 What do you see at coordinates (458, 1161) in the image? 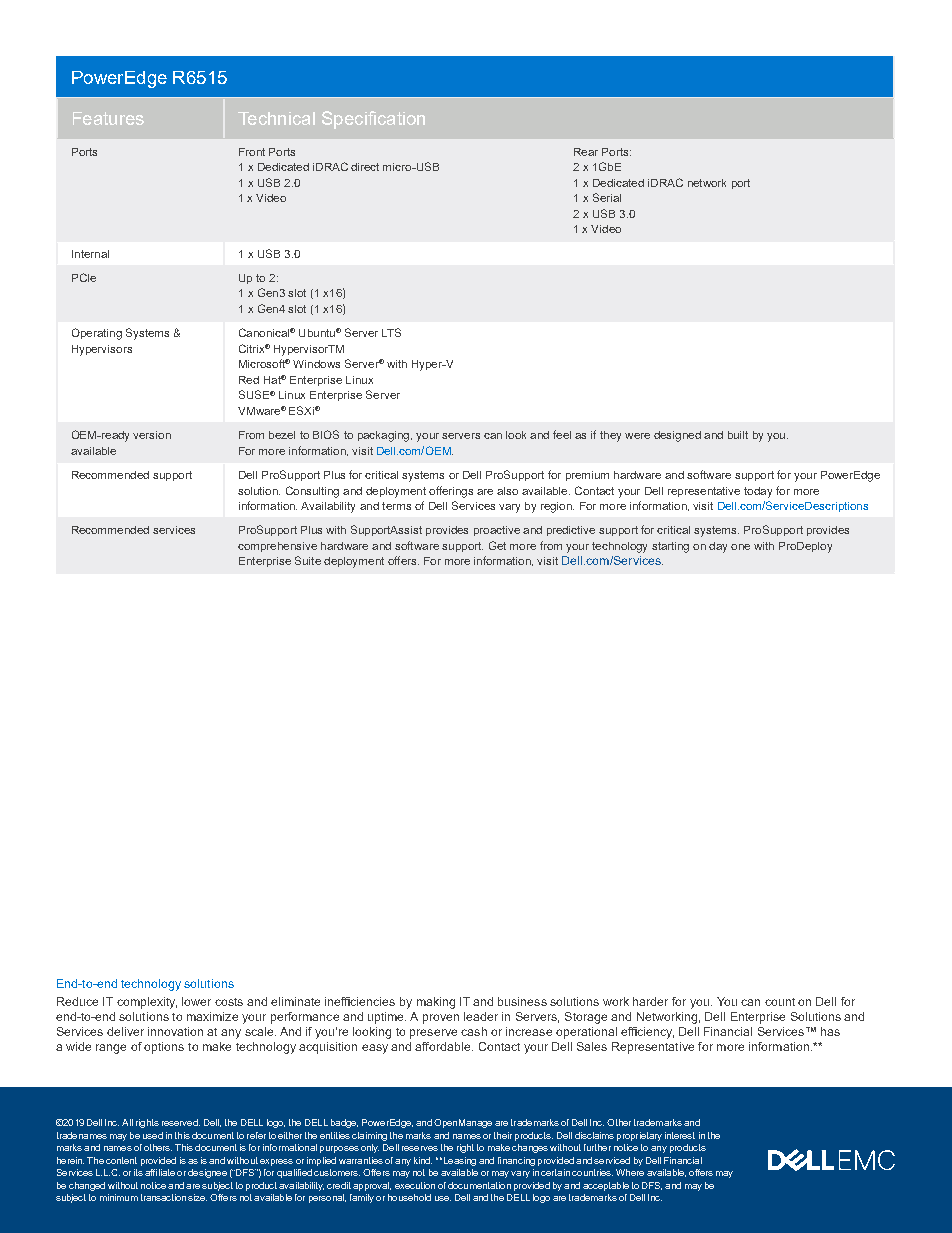
I see `Leasing` at bounding box center [458, 1161].
